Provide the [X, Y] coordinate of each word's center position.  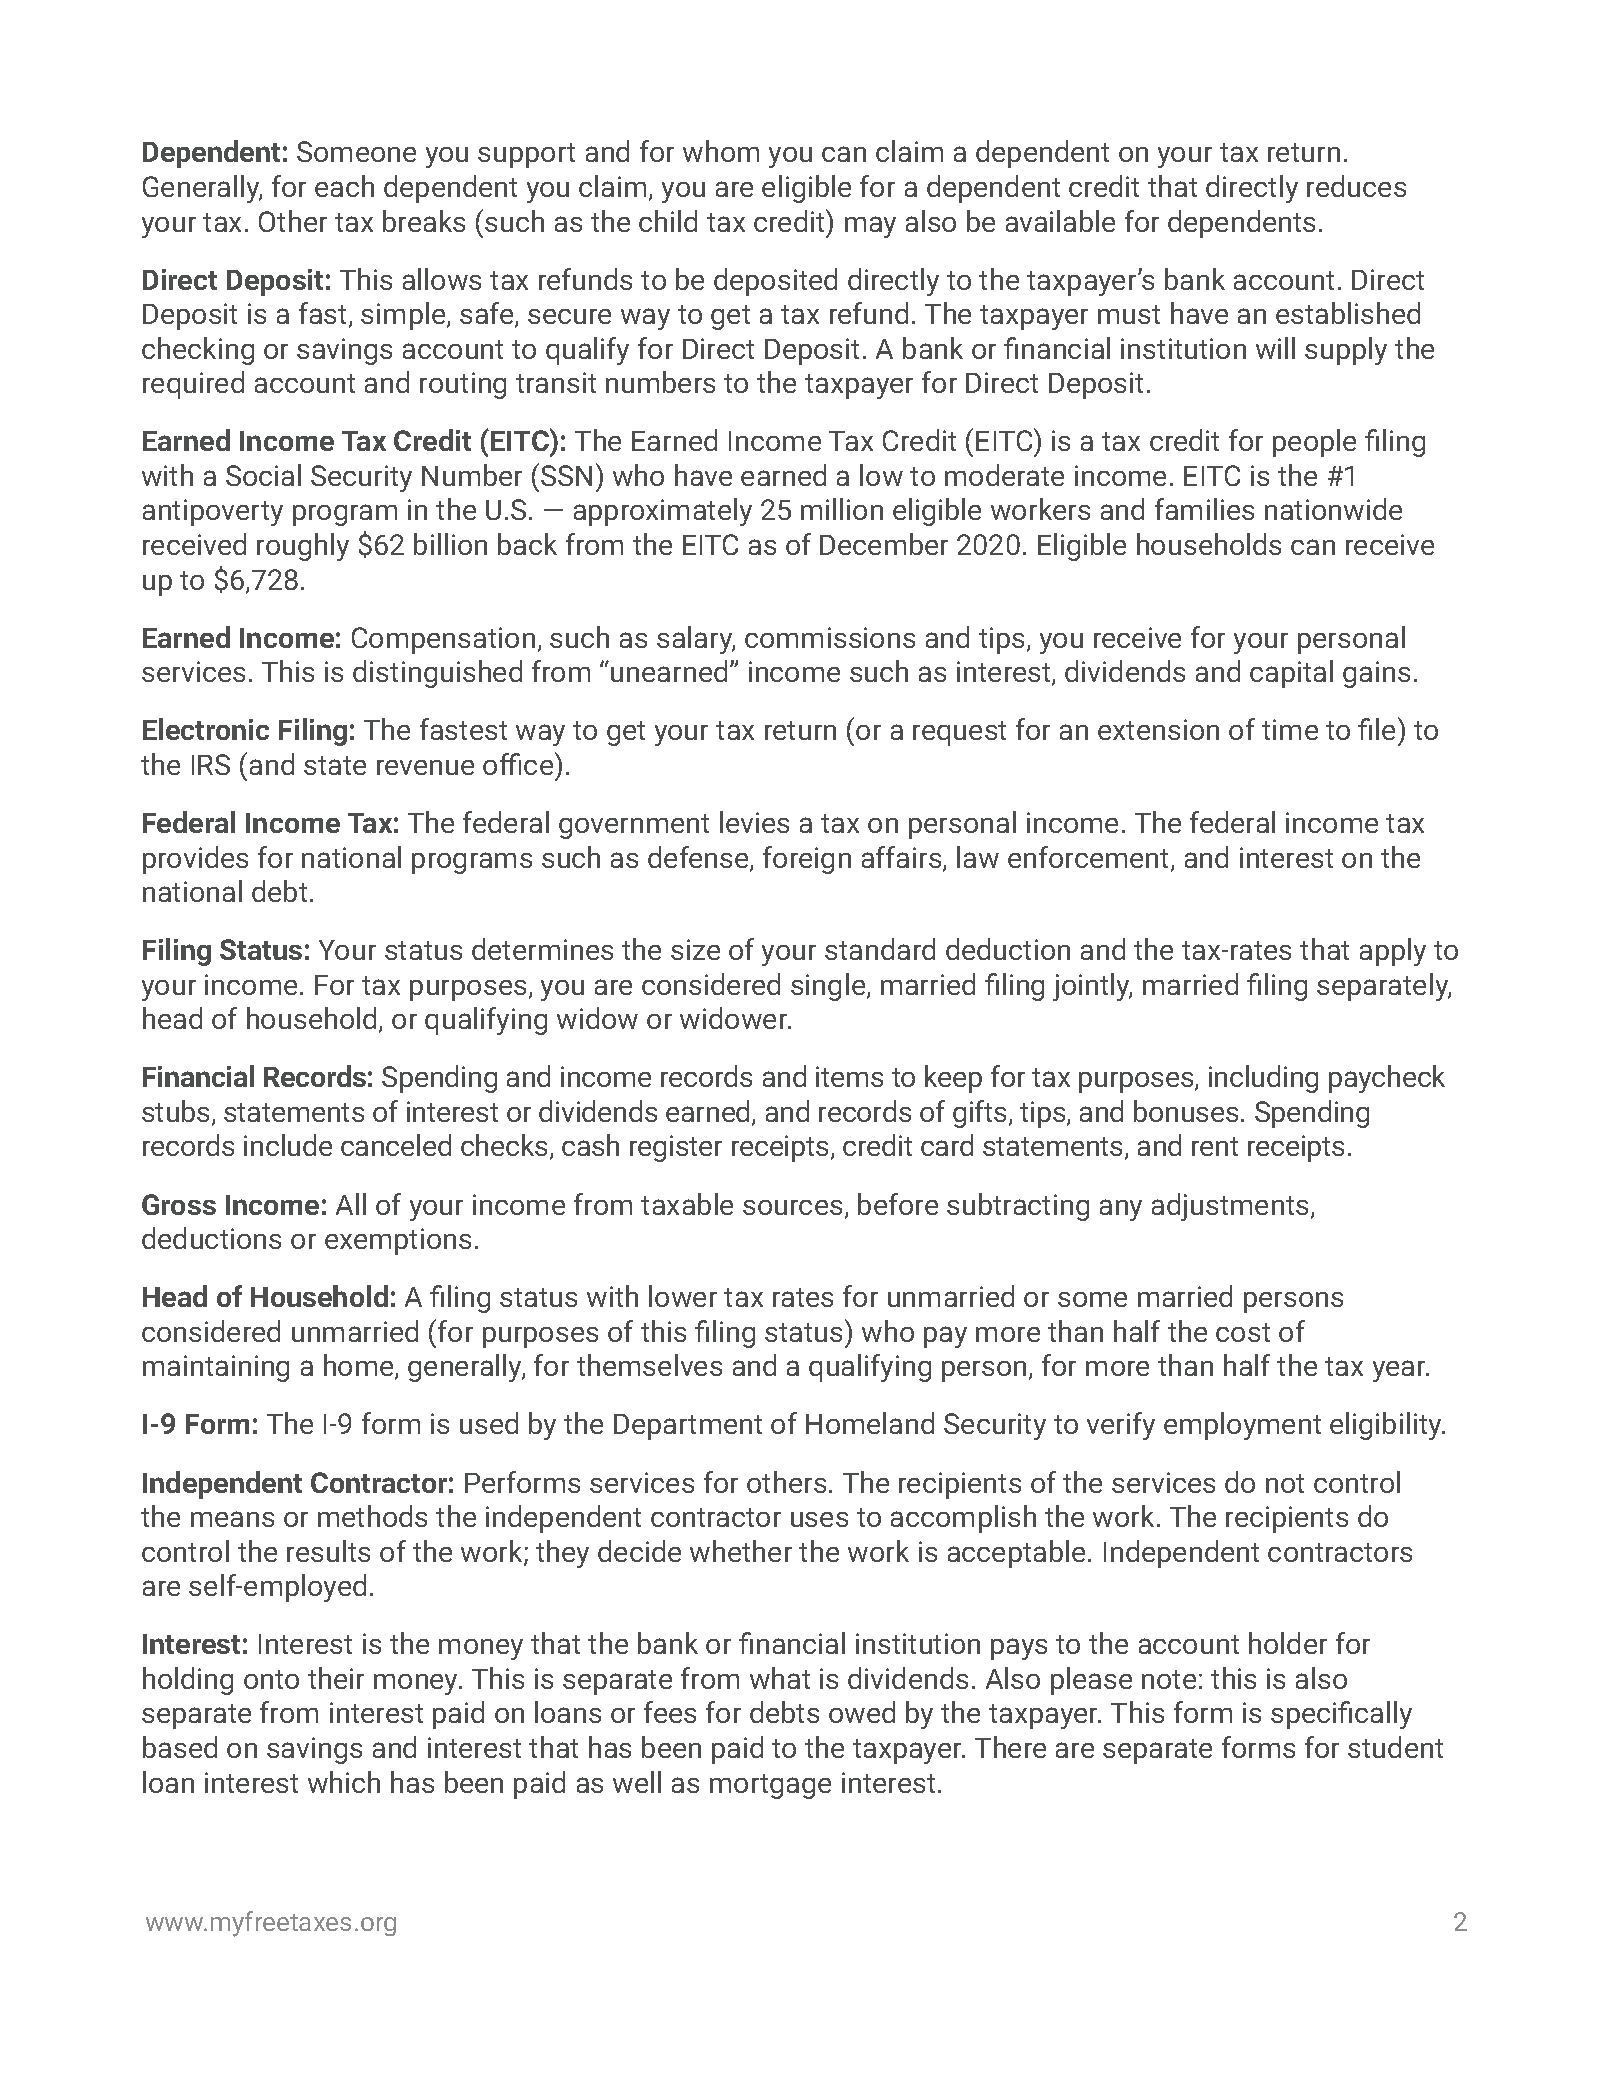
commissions [830, 637]
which [344, 1782]
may [870, 227]
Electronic [206, 729]
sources [792, 1207]
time [1290, 729]
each [344, 186]
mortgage [770, 1786]
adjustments [1230, 1207]
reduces [1356, 186]
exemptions [398, 1241]
